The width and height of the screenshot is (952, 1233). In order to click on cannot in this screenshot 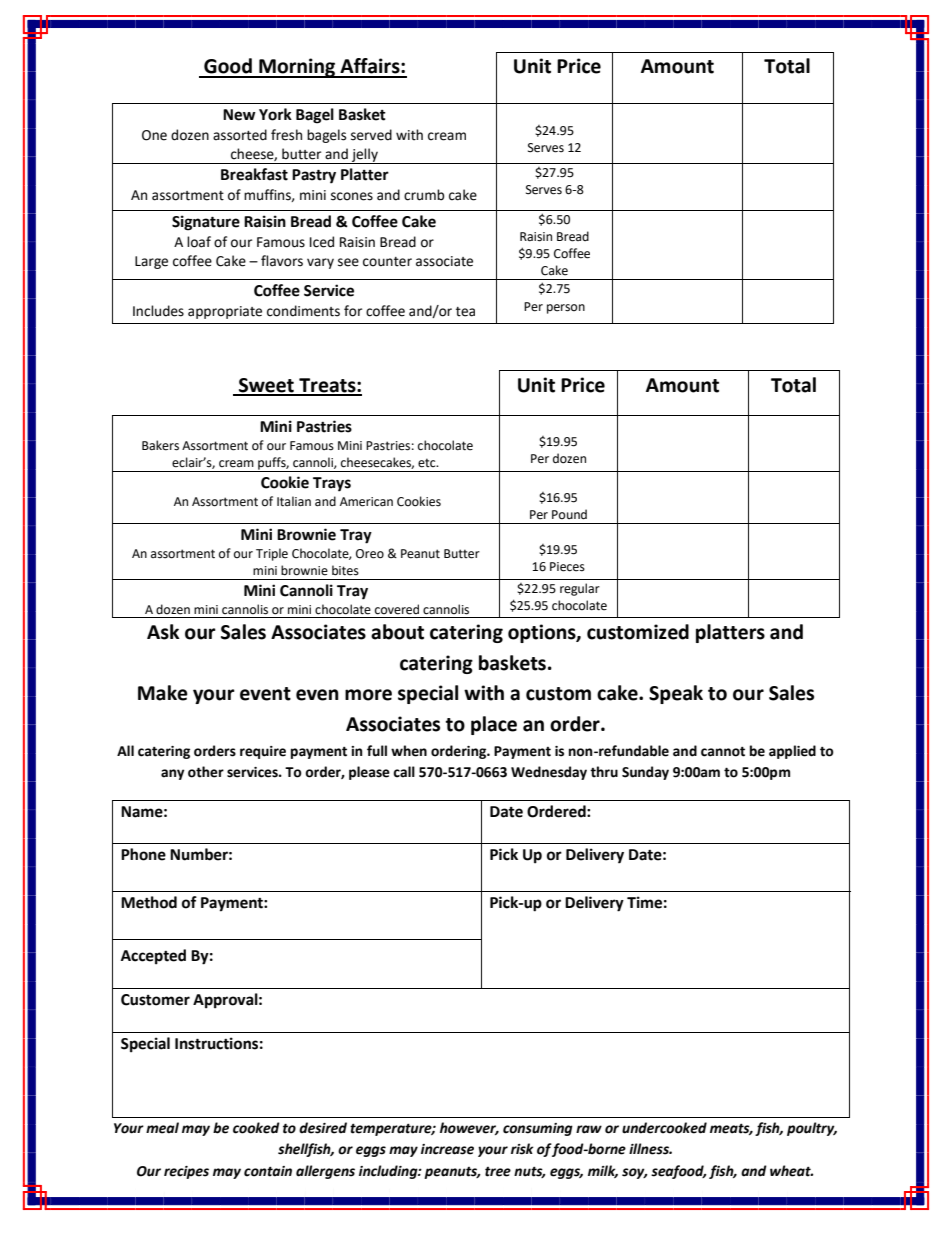, I will do `click(723, 752)`.
